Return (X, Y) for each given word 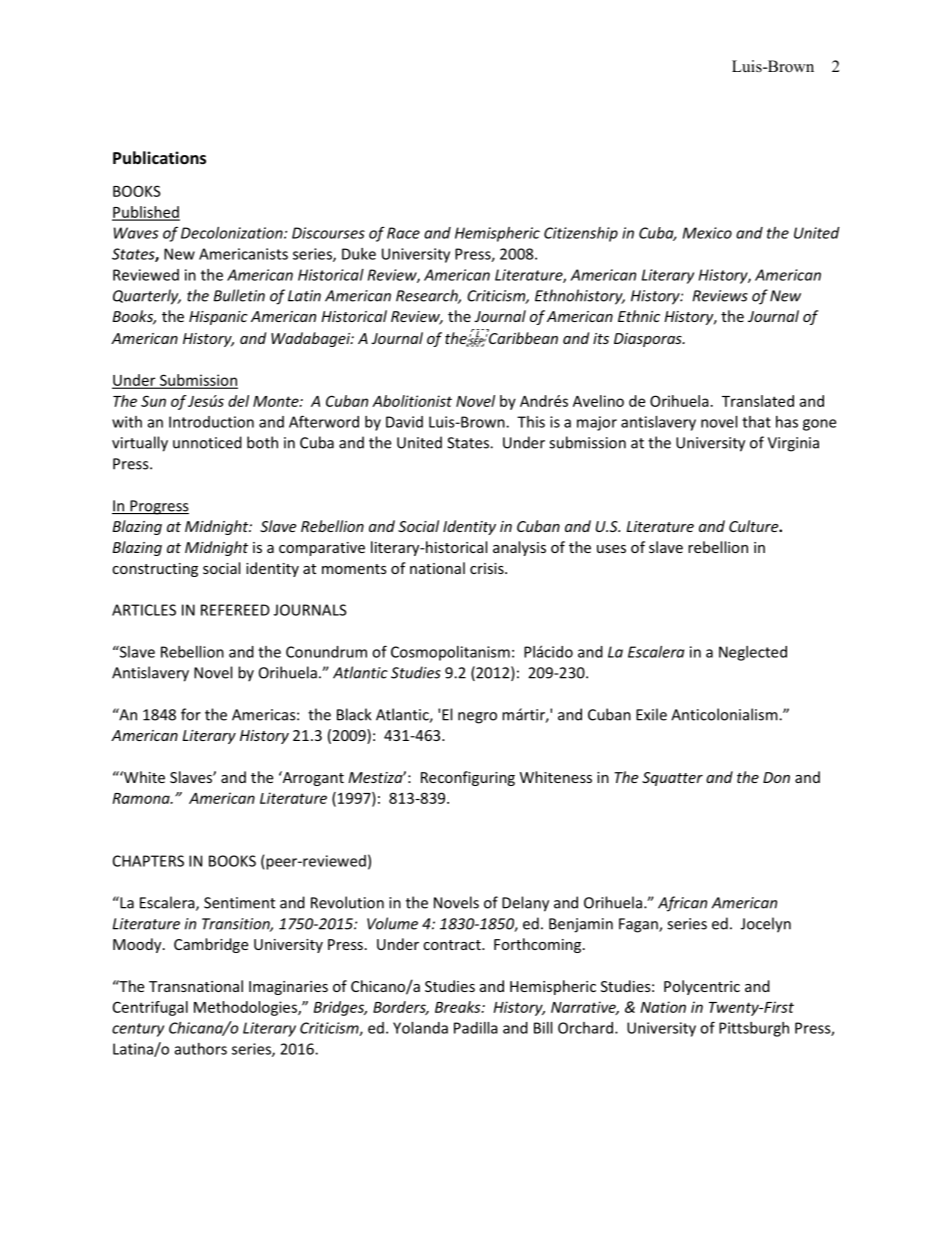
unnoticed (207, 442)
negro (477, 718)
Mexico (707, 233)
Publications (159, 157)
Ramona (142, 798)
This (531, 422)
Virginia (793, 444)
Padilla (476, 1028)
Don (776, 777)
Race (403, 233)
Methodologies (246, 1008)
